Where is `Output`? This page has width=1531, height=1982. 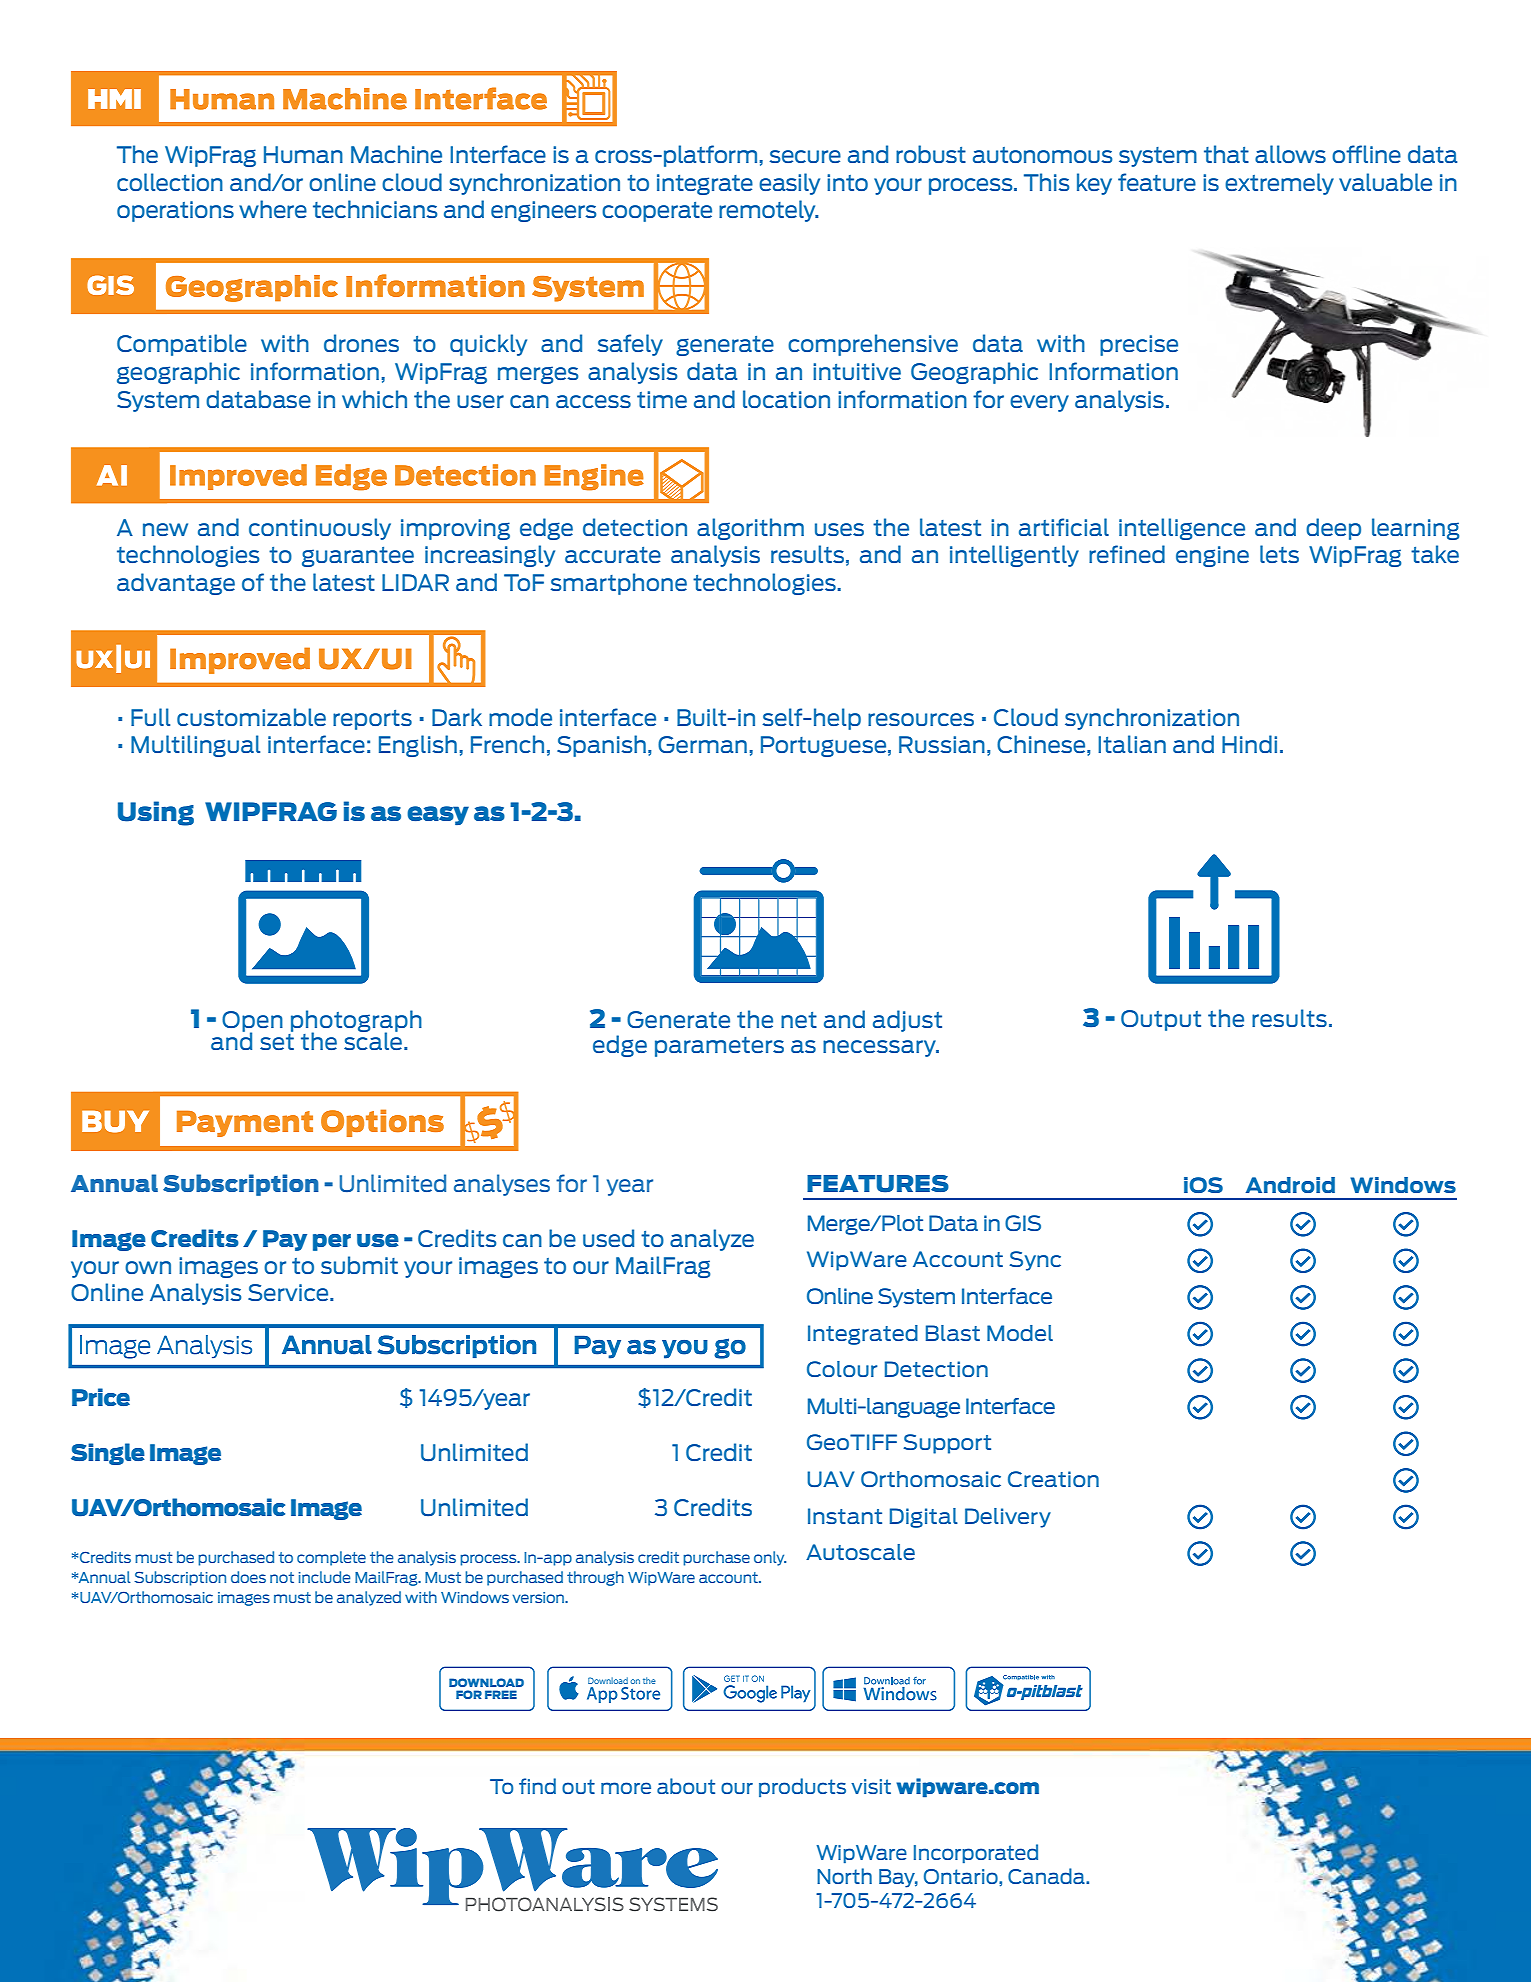 Output is located at coordinates (1161, 1020).
